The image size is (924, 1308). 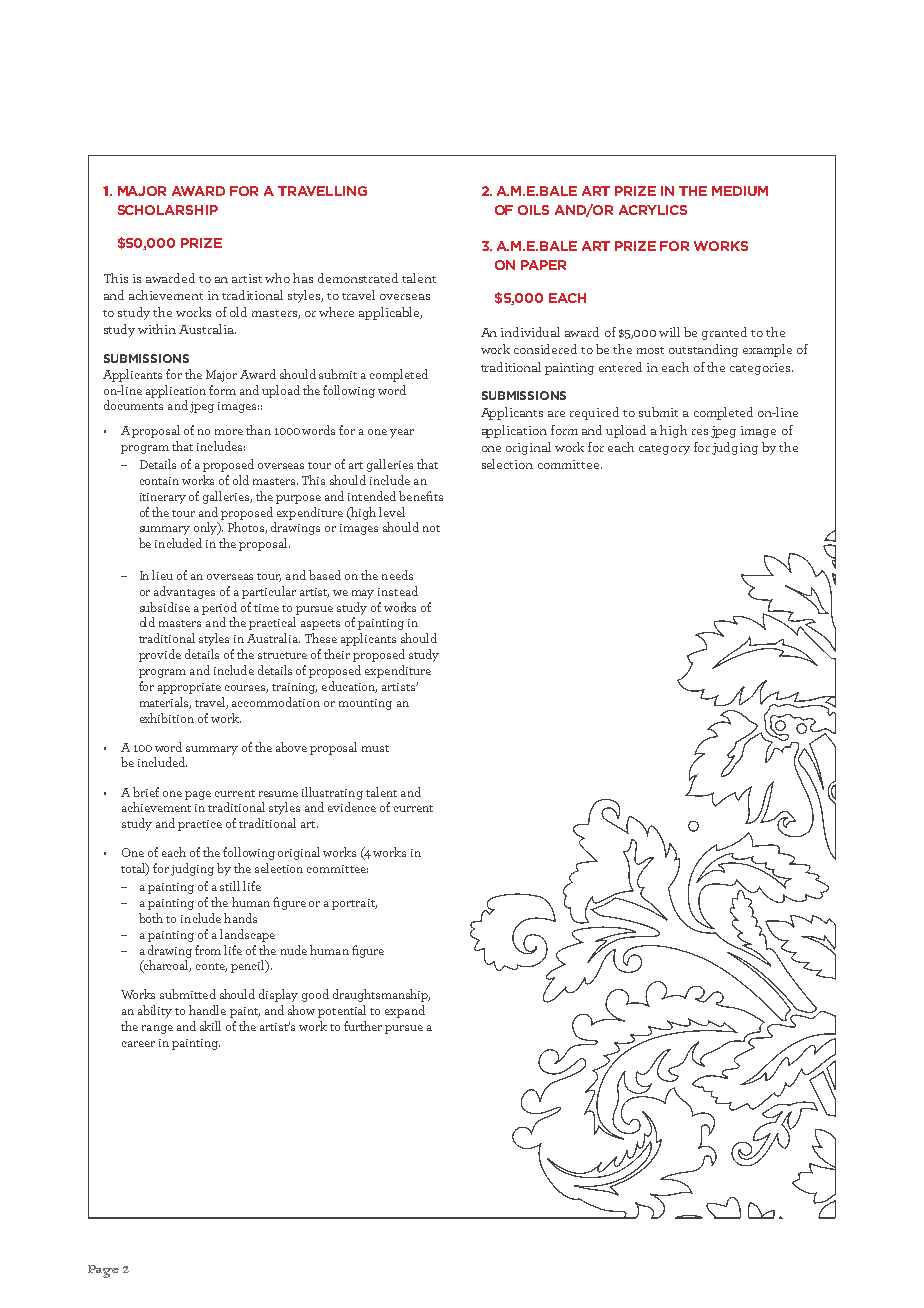 I want to click on benefits, so click(x=421, y=496).
